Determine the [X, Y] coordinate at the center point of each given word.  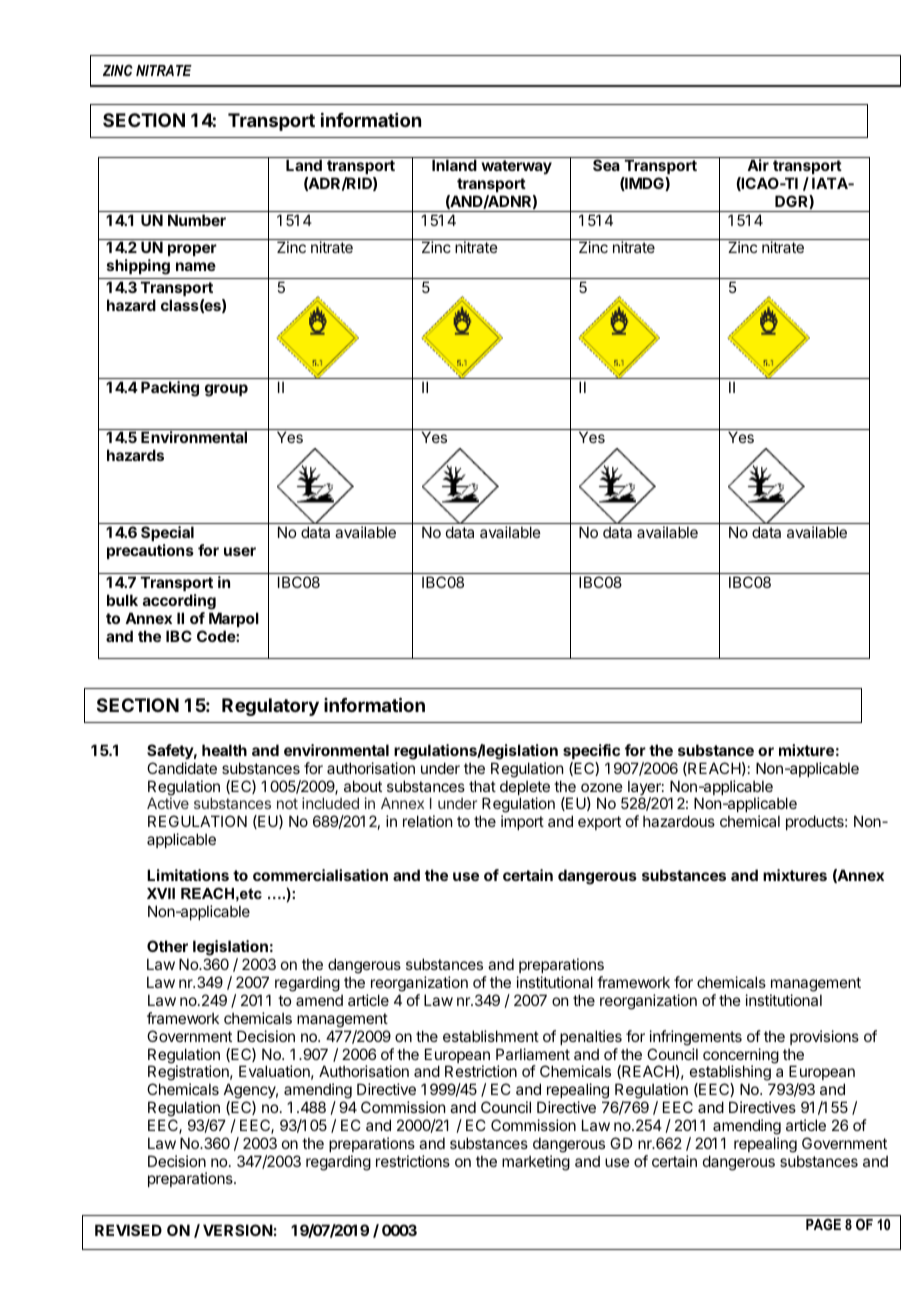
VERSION [238, 1230]
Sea [606, 165]
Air [758, 165]
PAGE [823, 1224]
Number [197, 220]
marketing [536, 1163]
